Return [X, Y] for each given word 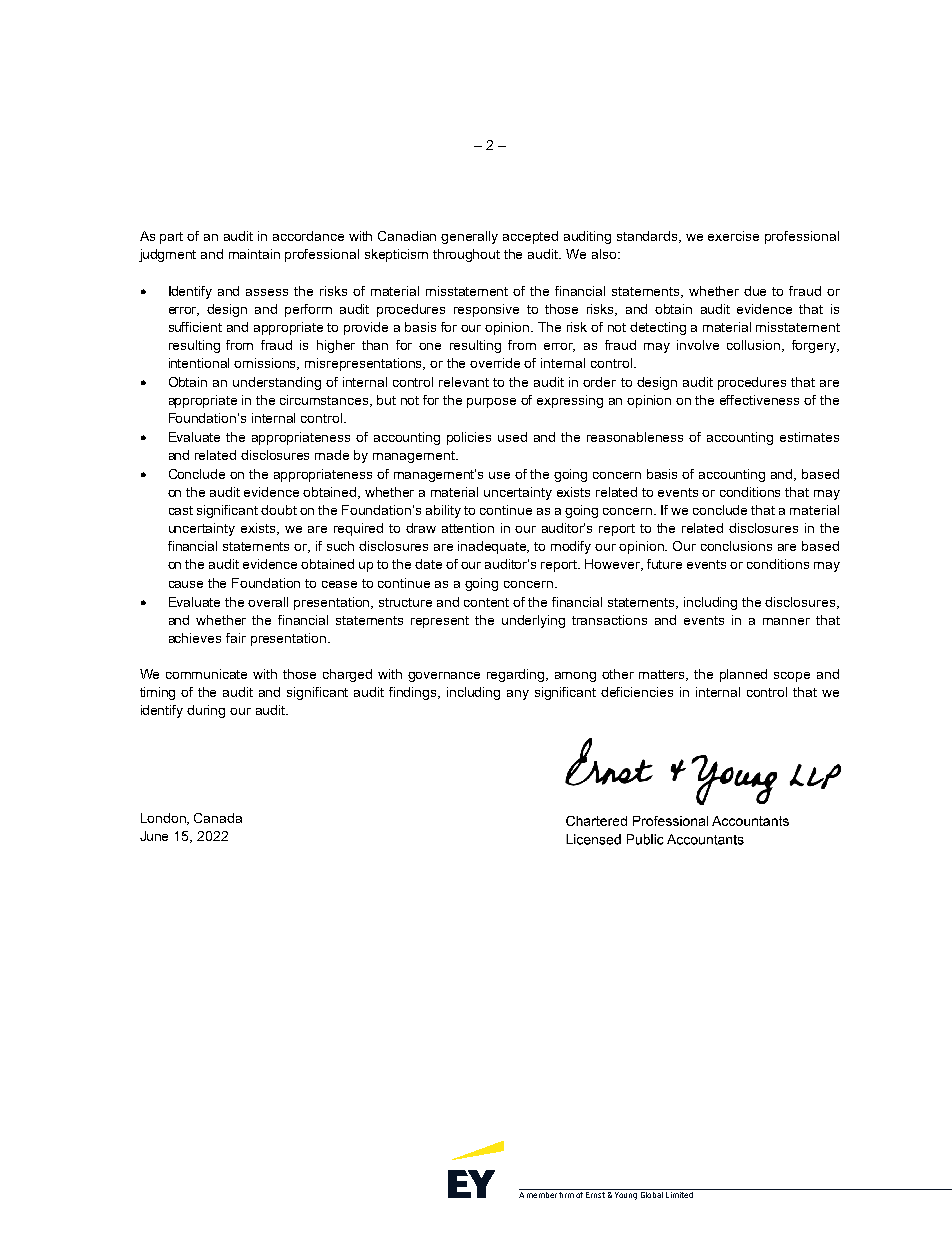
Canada [218, 818]
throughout [466, 255]
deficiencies [637, 692]
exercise [733, 236]
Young [626, 1196]
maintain [254, 254]
